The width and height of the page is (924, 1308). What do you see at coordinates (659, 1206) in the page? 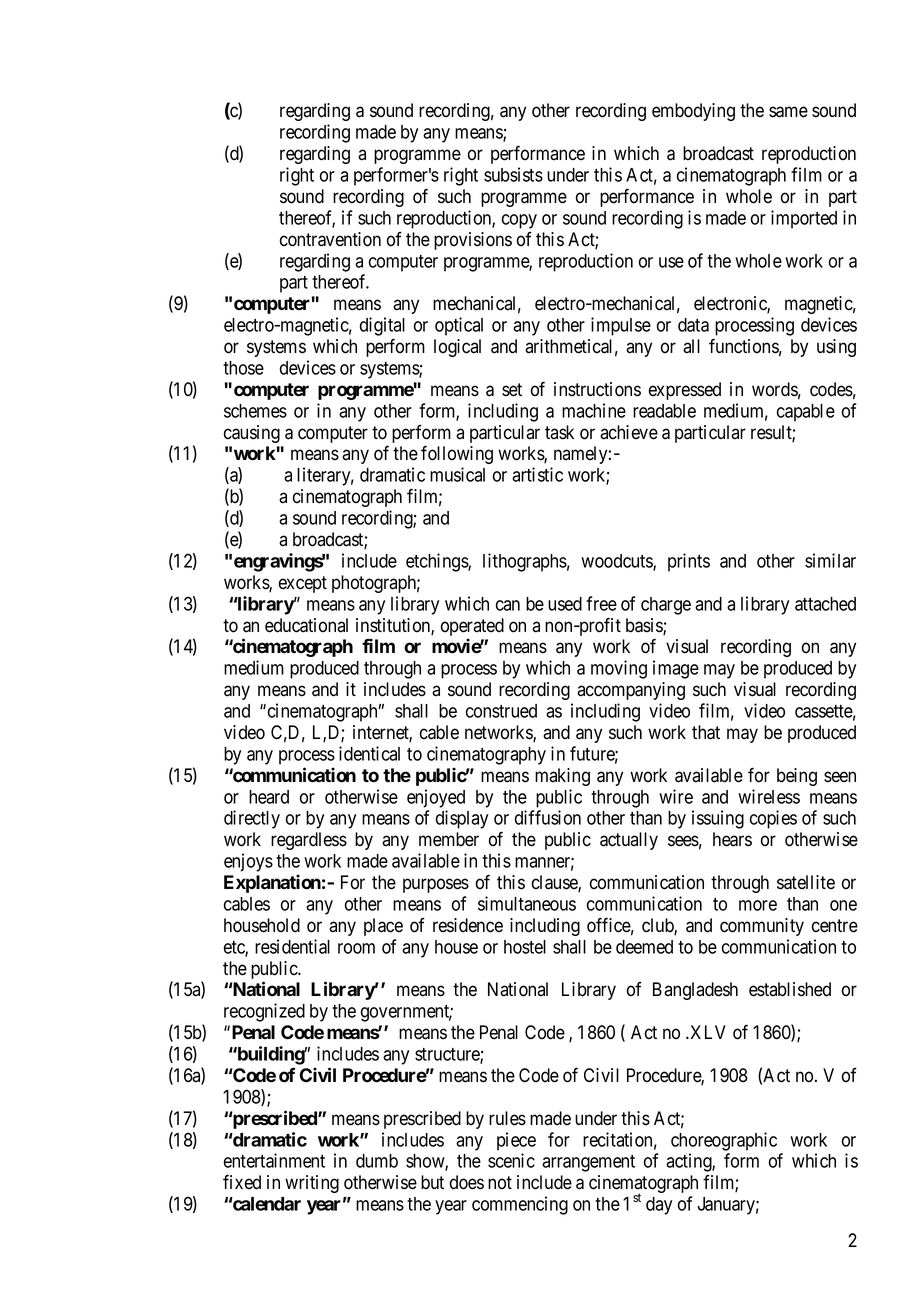
I see `day` at bounding box center [659, 1206].
